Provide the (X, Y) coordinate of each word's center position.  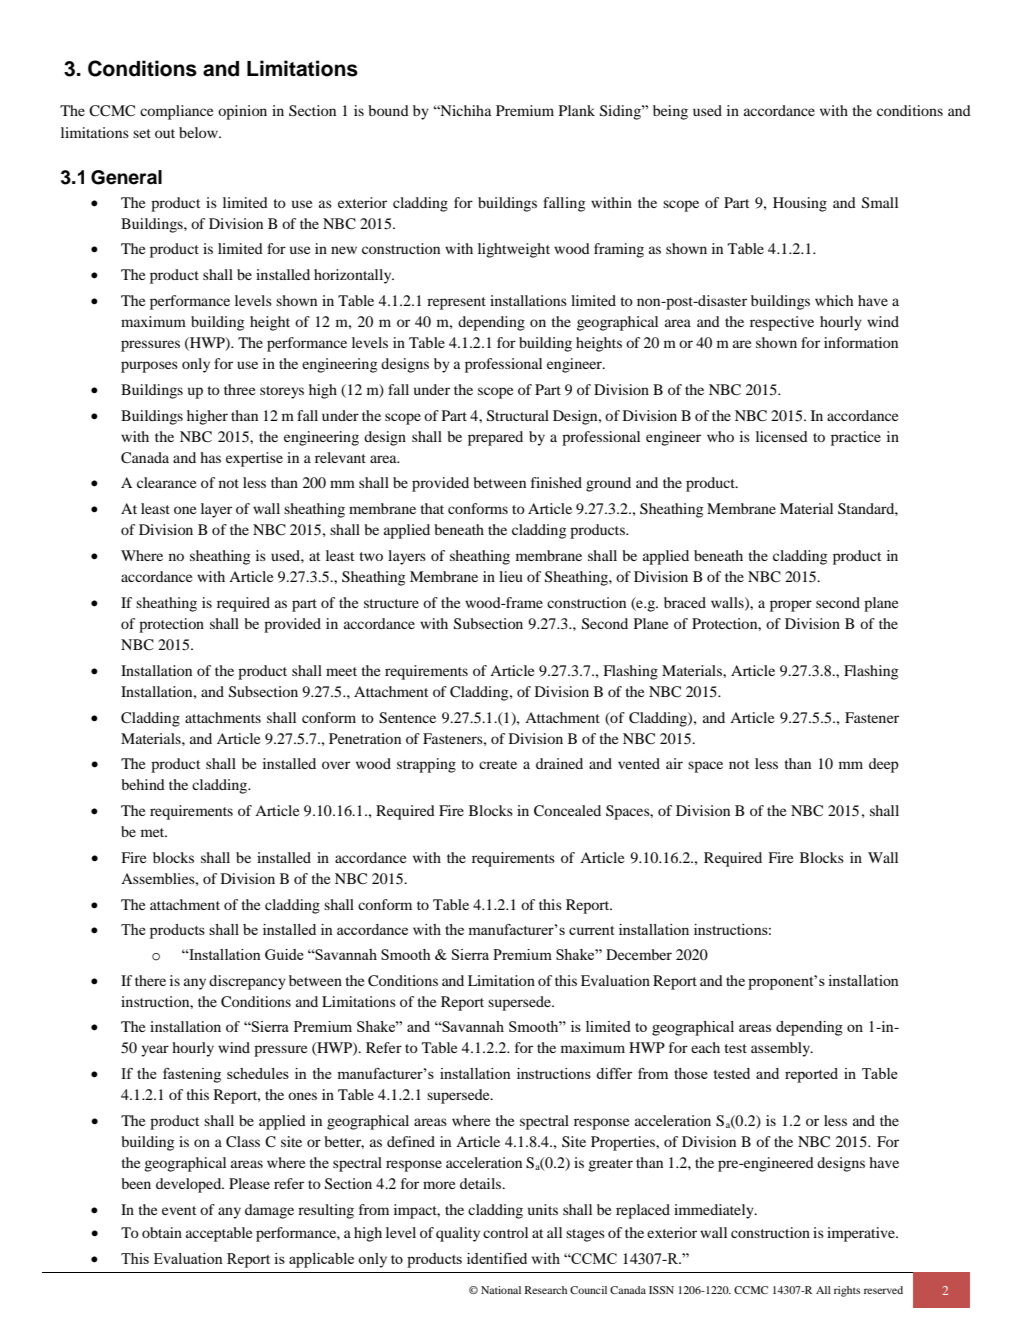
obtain (162, 1232)
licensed (782, 436)
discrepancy (247, 982)
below (199, 132)
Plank (577, 110)
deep (884, 765)
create (498, 764)
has (210, 457)
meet (341, 671)
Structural (518, 416)
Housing (800, 204)
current (591, 930)
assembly (782, 1049)
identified (497, 1258)
